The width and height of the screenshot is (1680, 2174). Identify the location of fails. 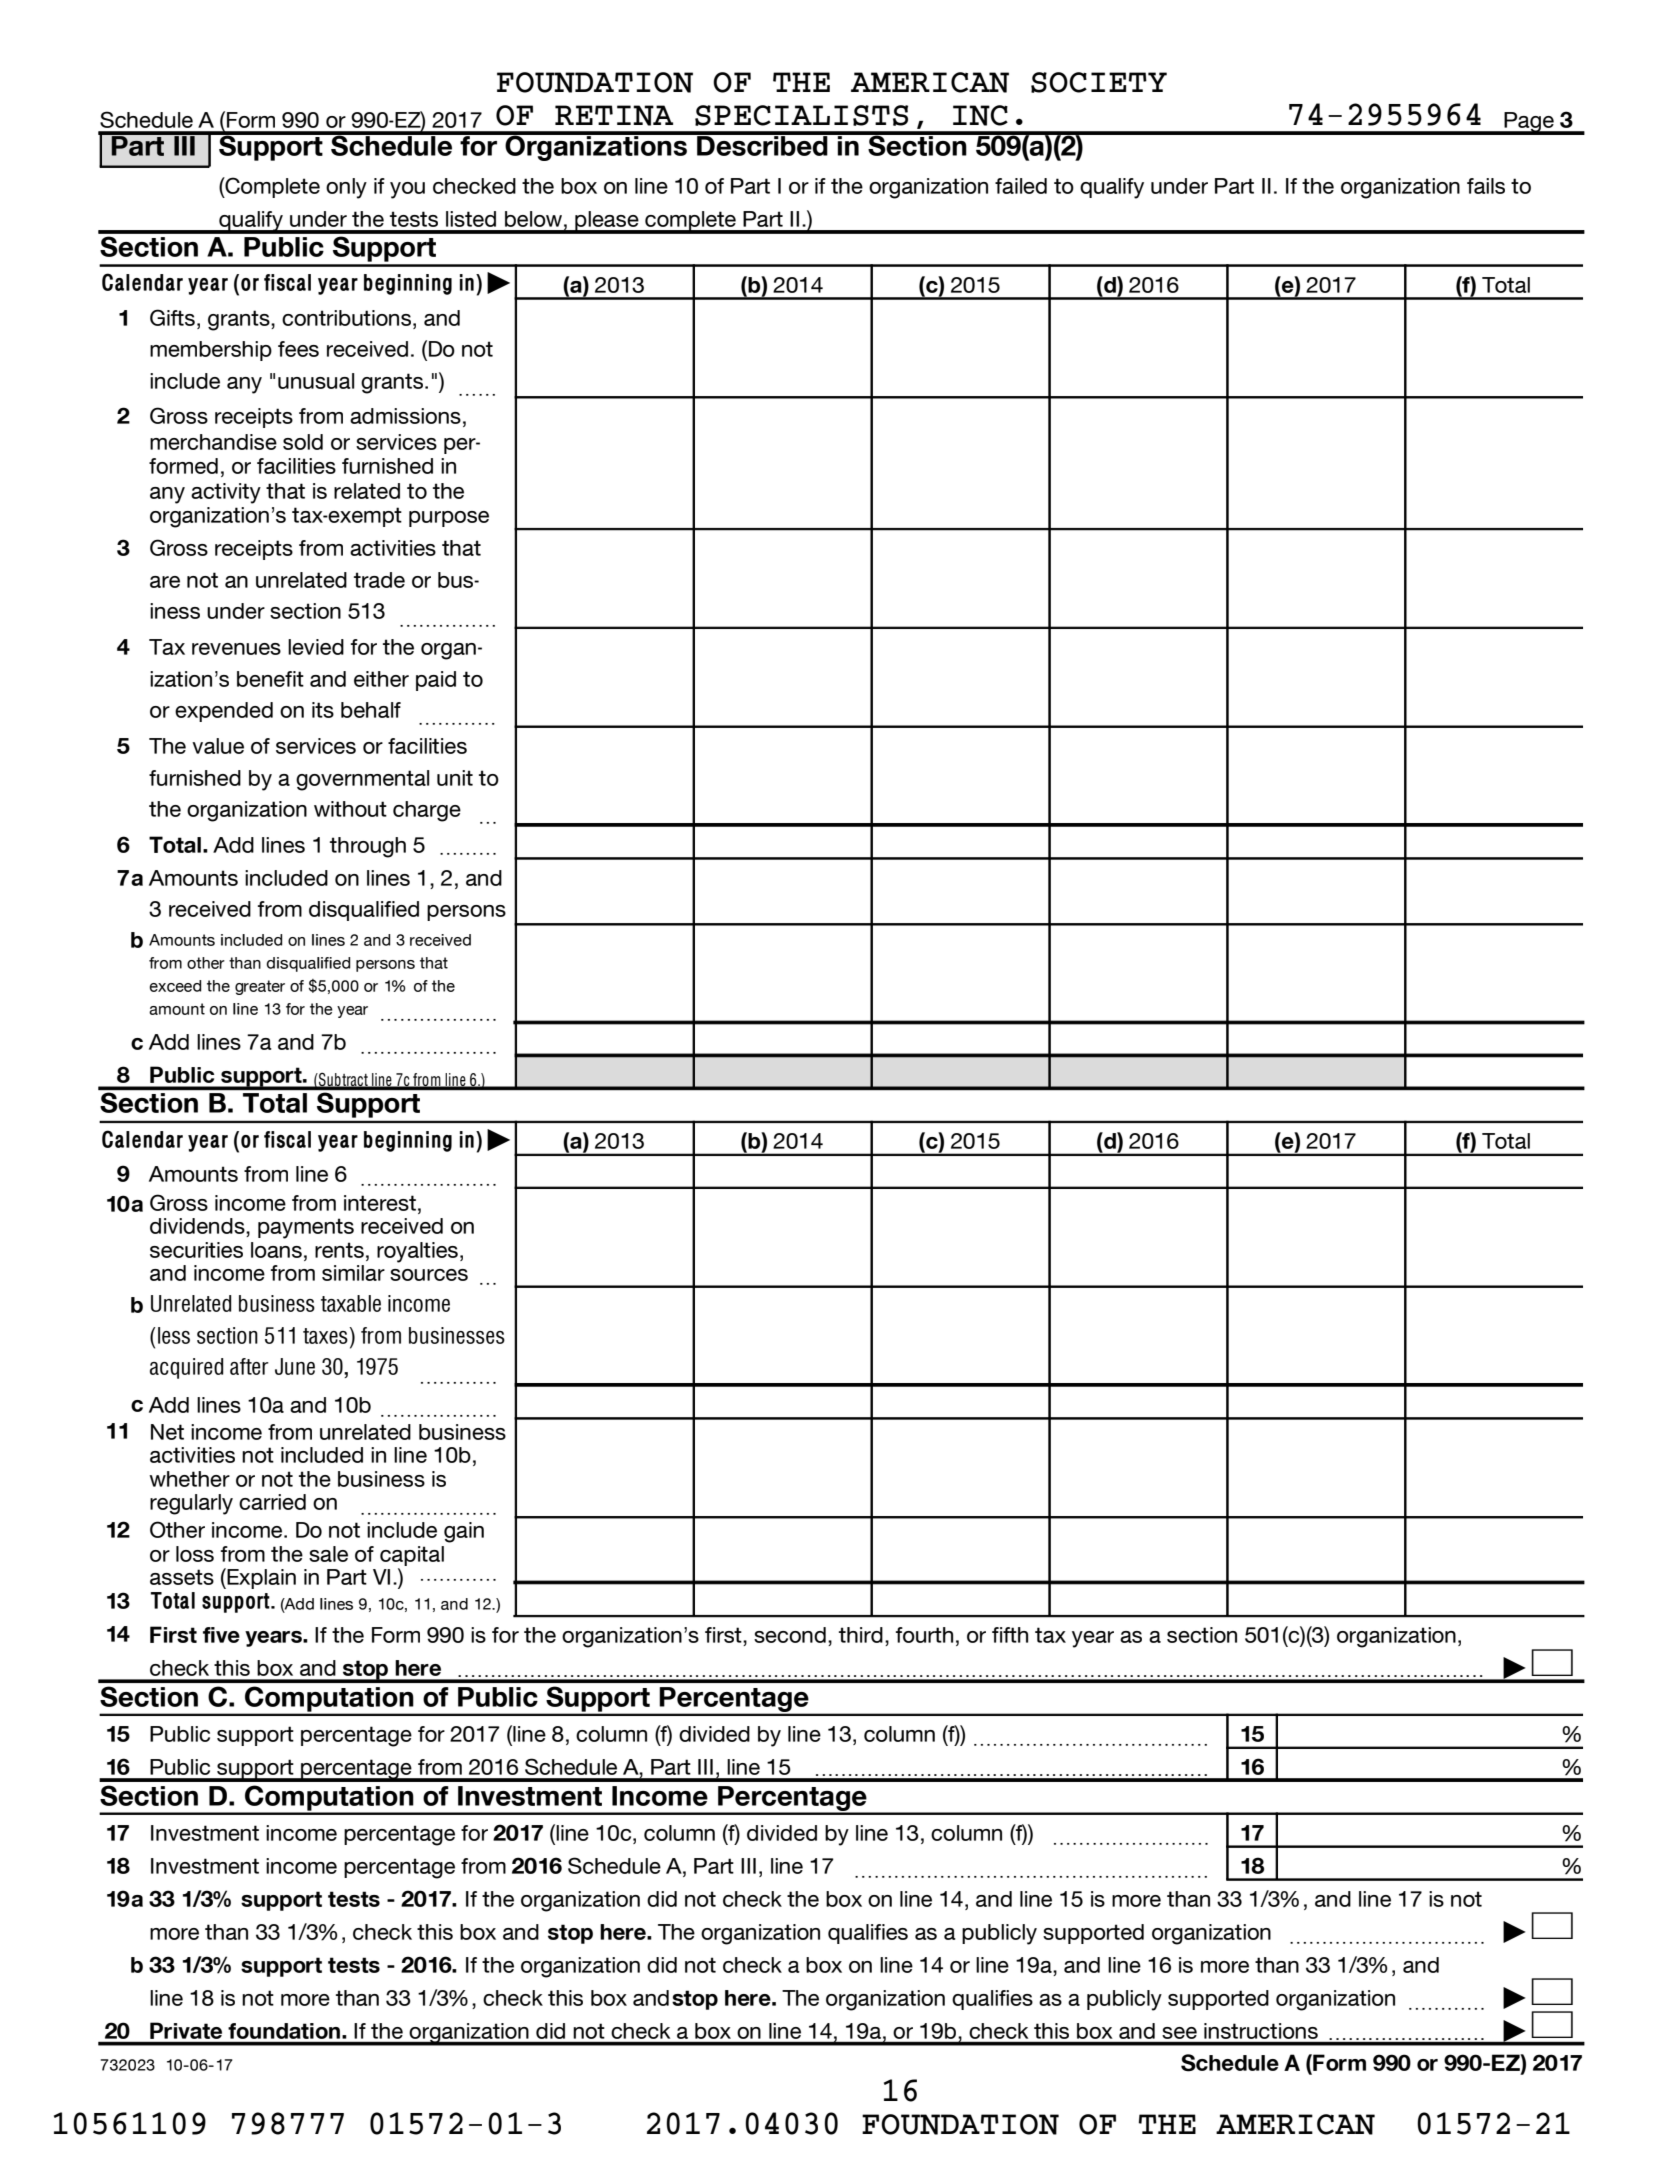
(1486, 186).
